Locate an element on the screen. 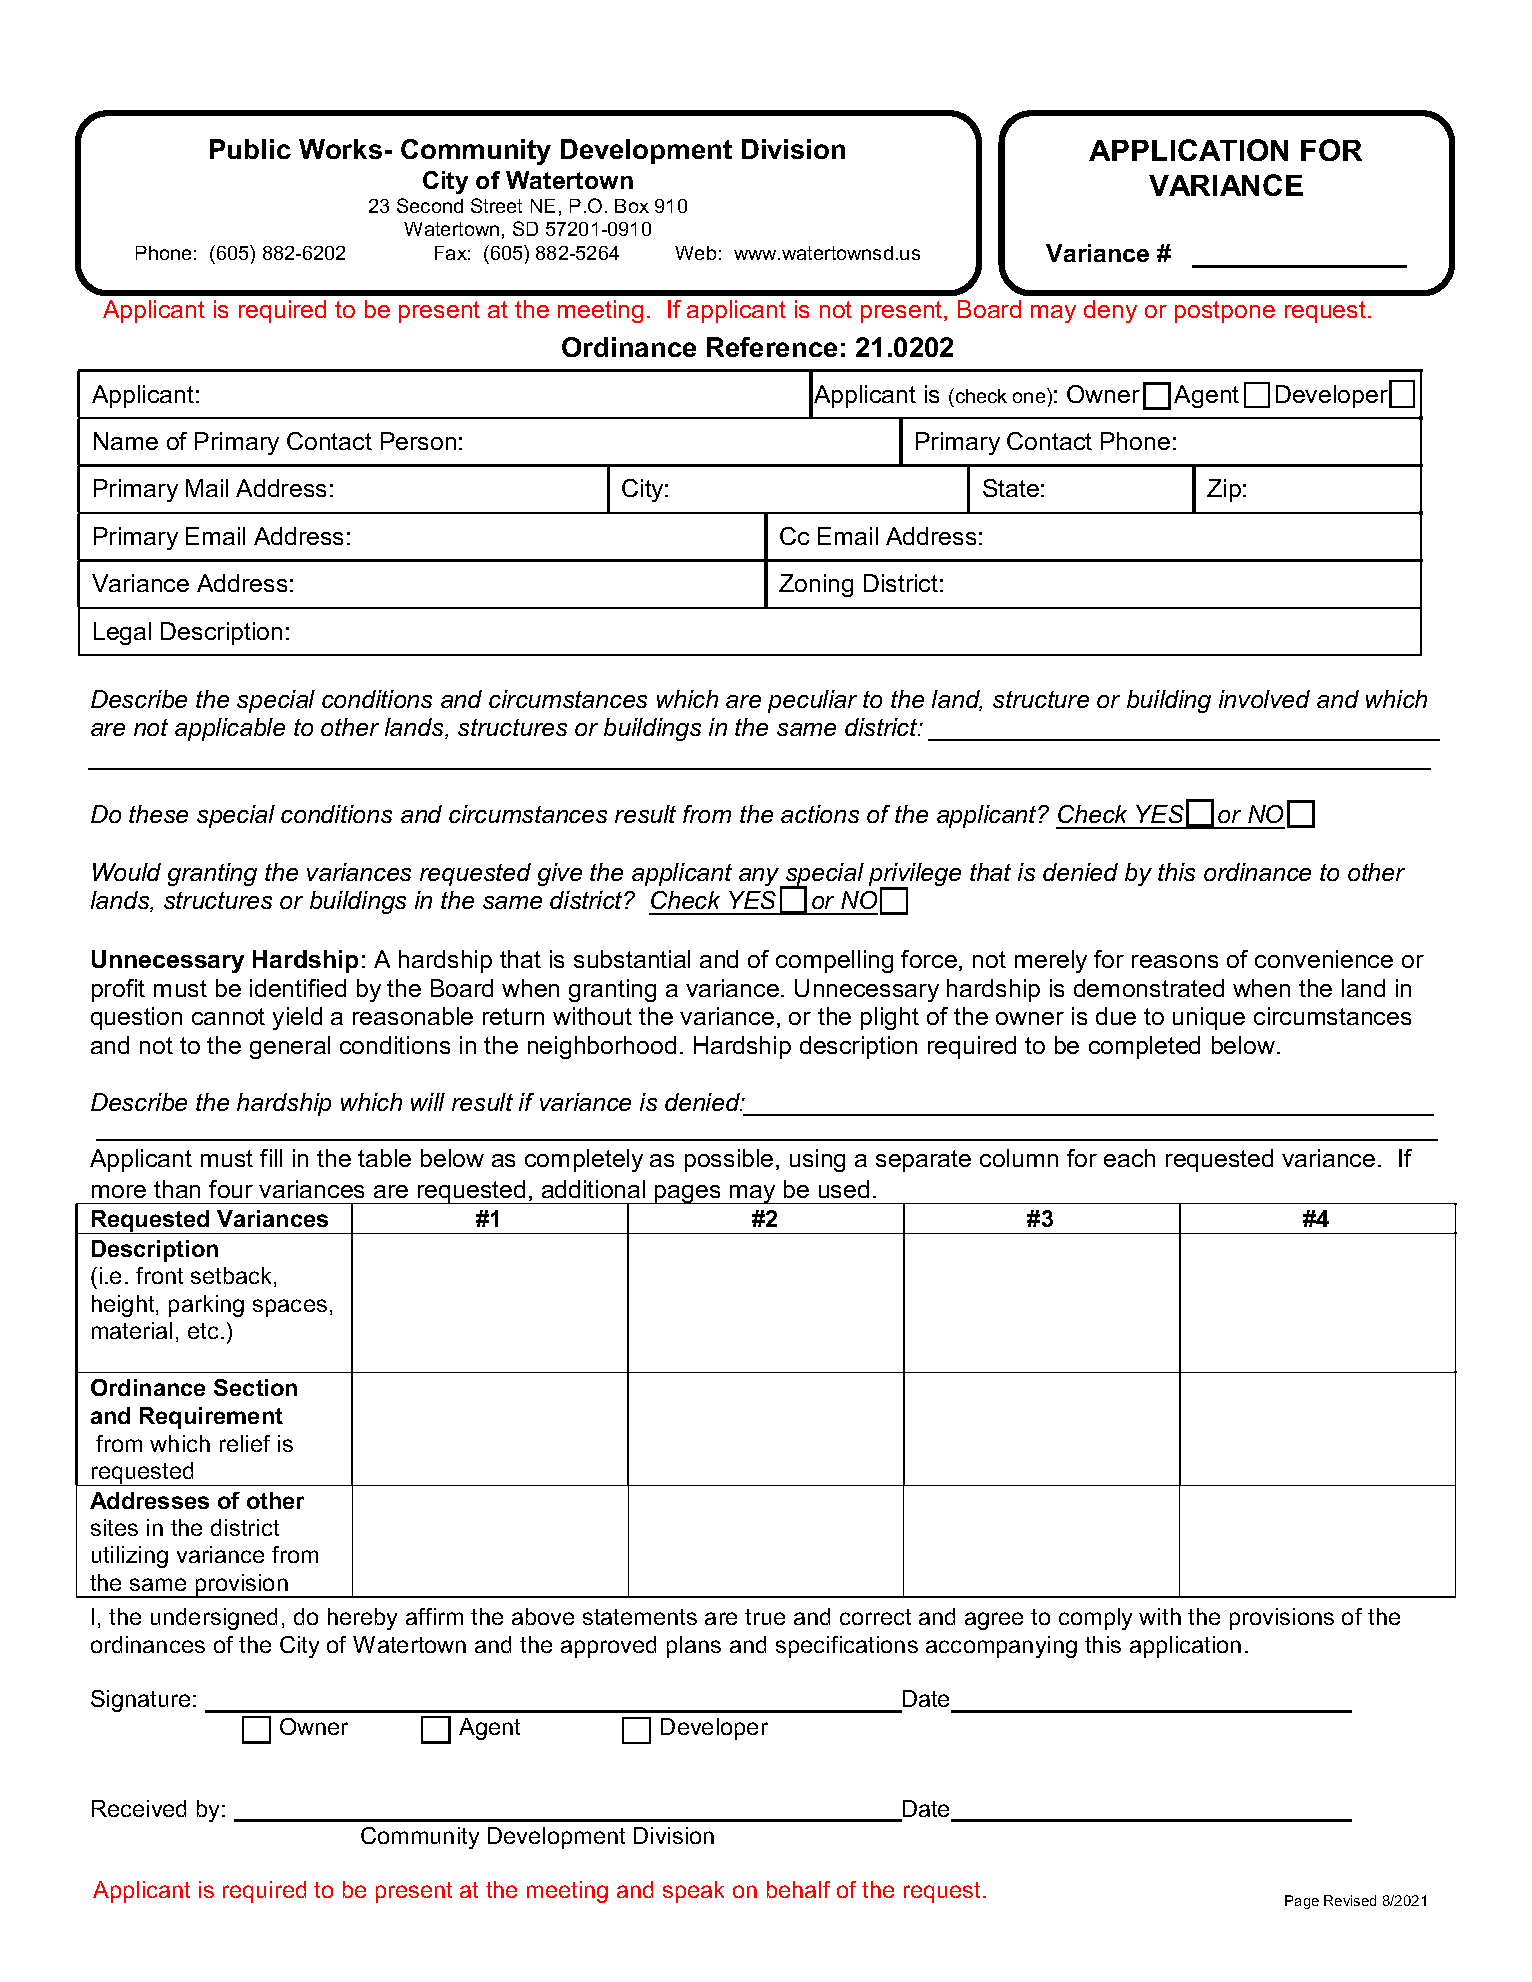 The height and width of the screenshot is (1982, 1532). Public is located at coordinates (250, 149).
